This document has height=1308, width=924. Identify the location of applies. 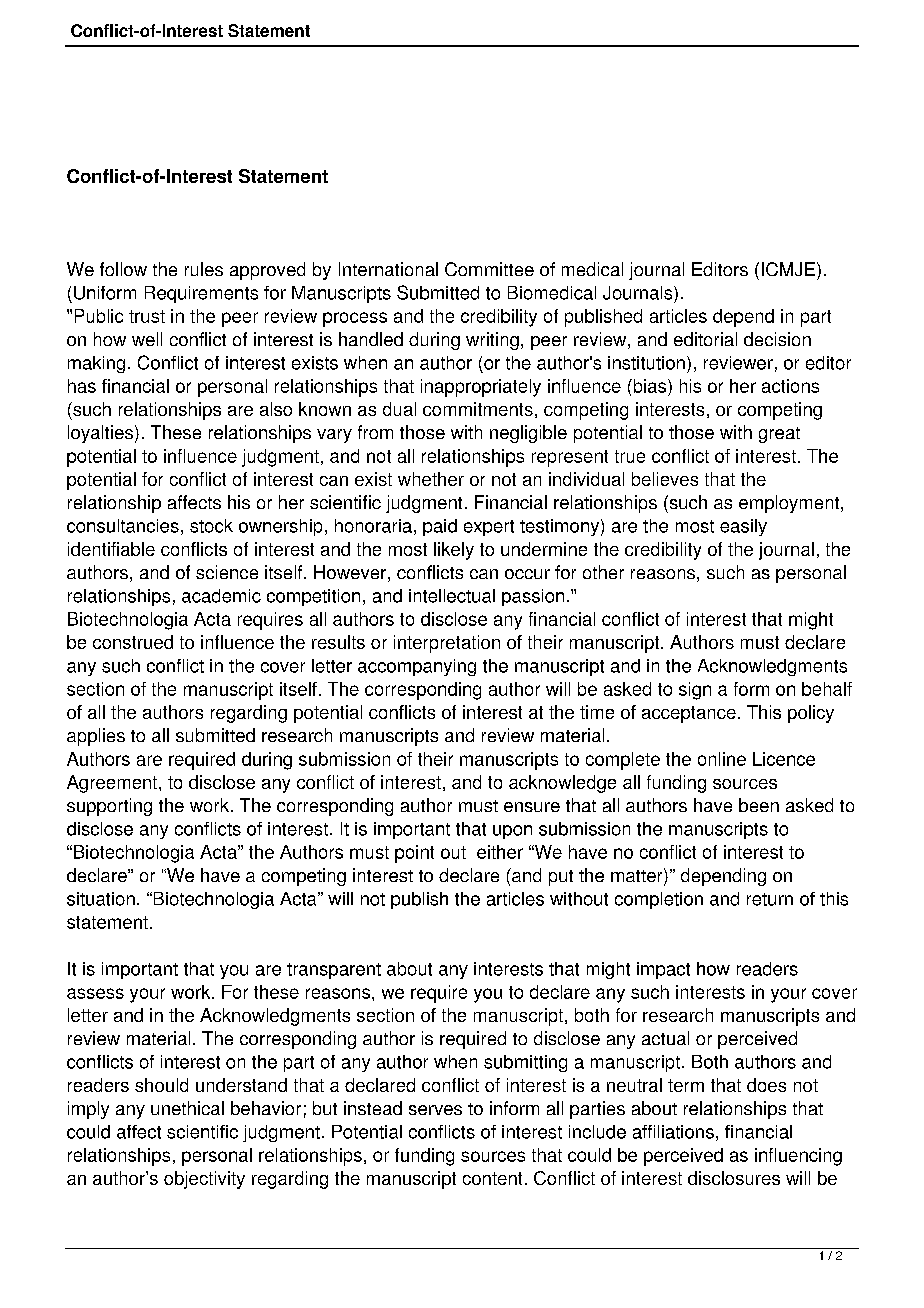
(96, 737).
